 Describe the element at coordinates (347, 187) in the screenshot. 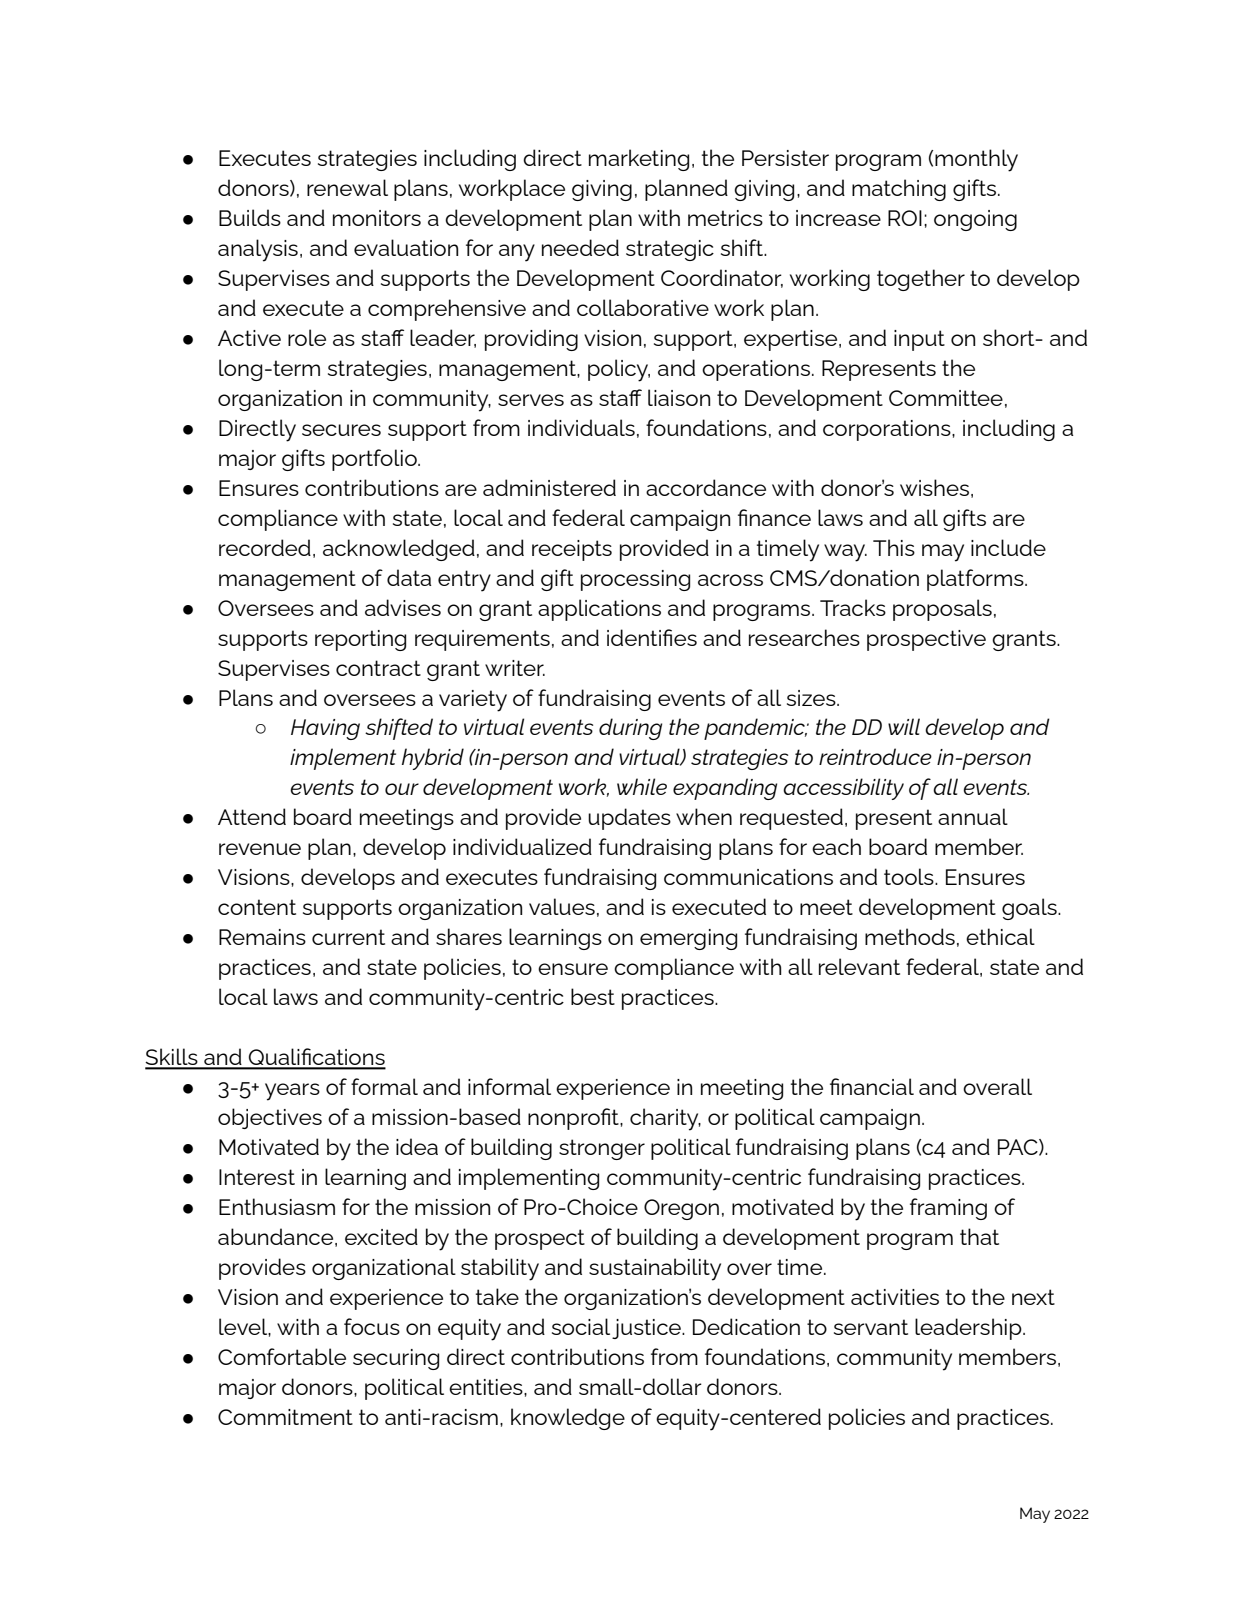

I see `renewal` at that location.
